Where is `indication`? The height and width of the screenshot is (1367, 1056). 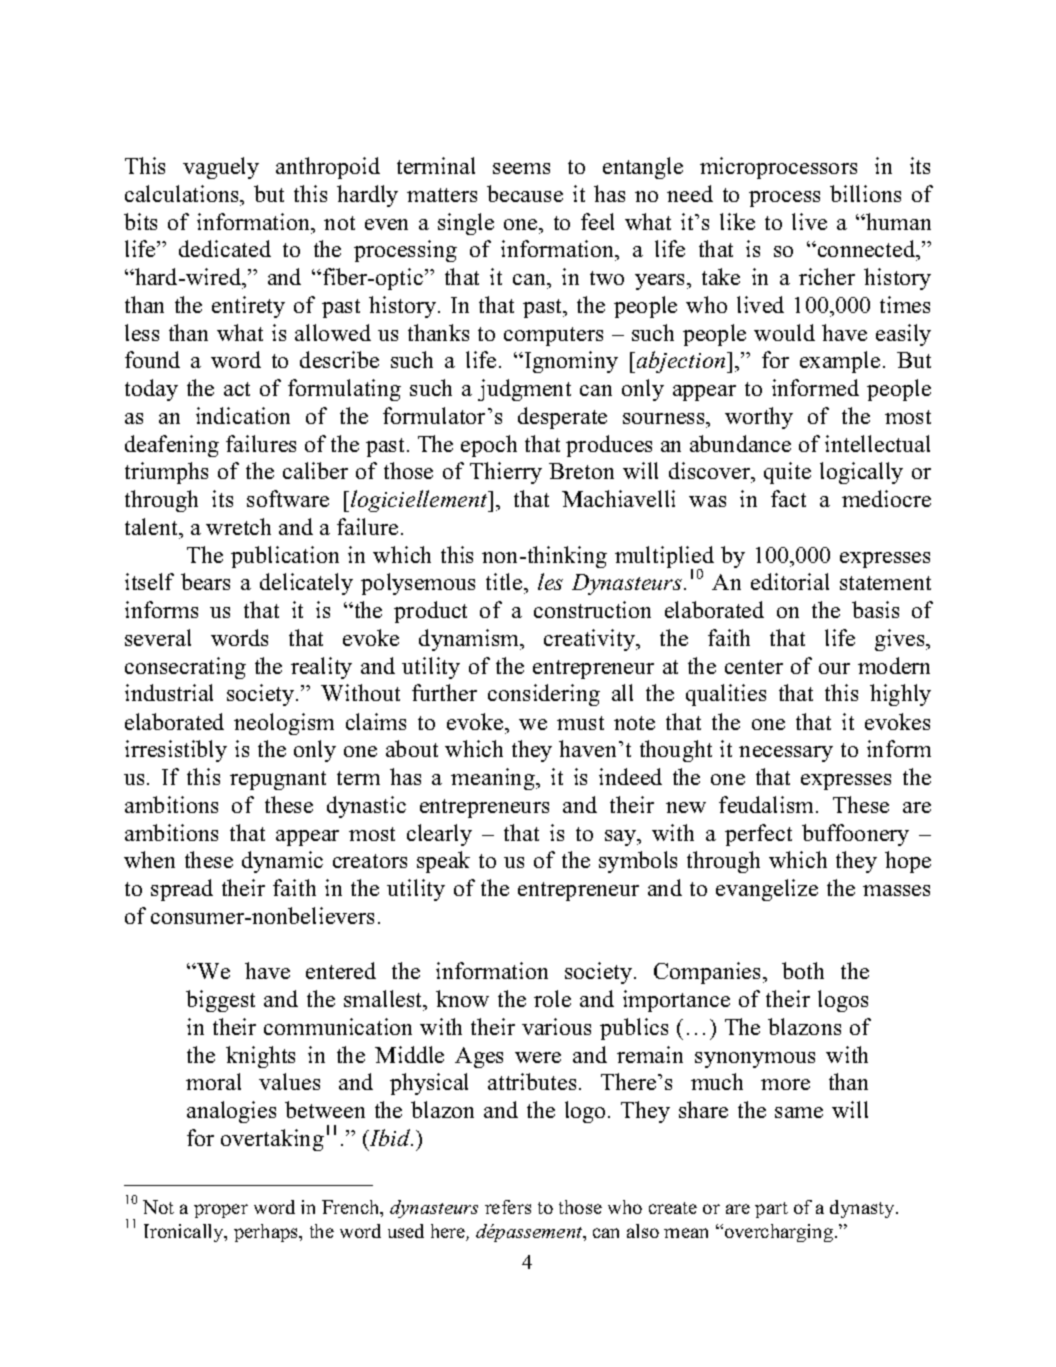 indication is located at coordinates (243, 415).
